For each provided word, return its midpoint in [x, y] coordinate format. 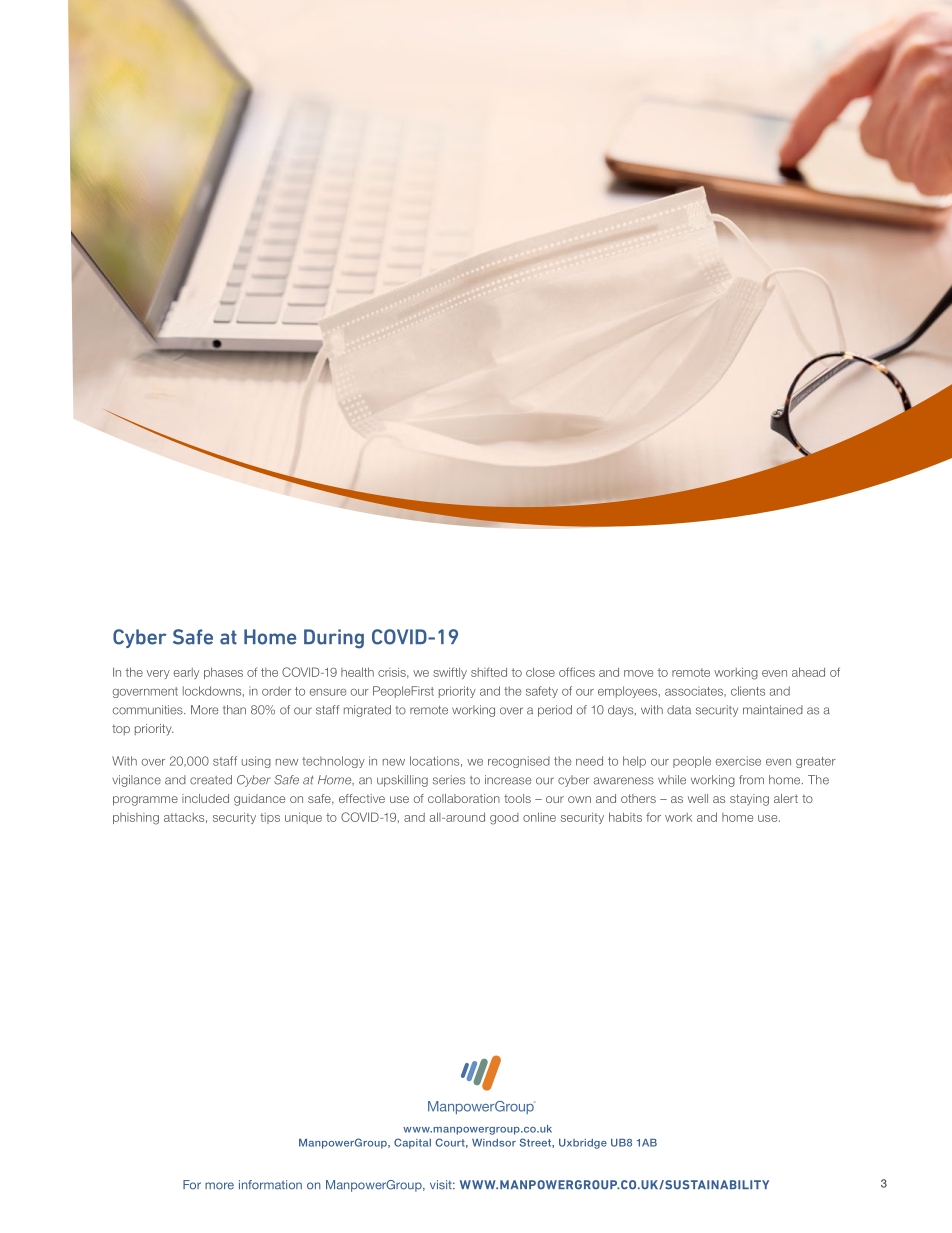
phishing [136, 819]
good [504, 819]
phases [223, 673]
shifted [489, 672]
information [270, 1185]
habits [625, 817]
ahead [808, 672]
